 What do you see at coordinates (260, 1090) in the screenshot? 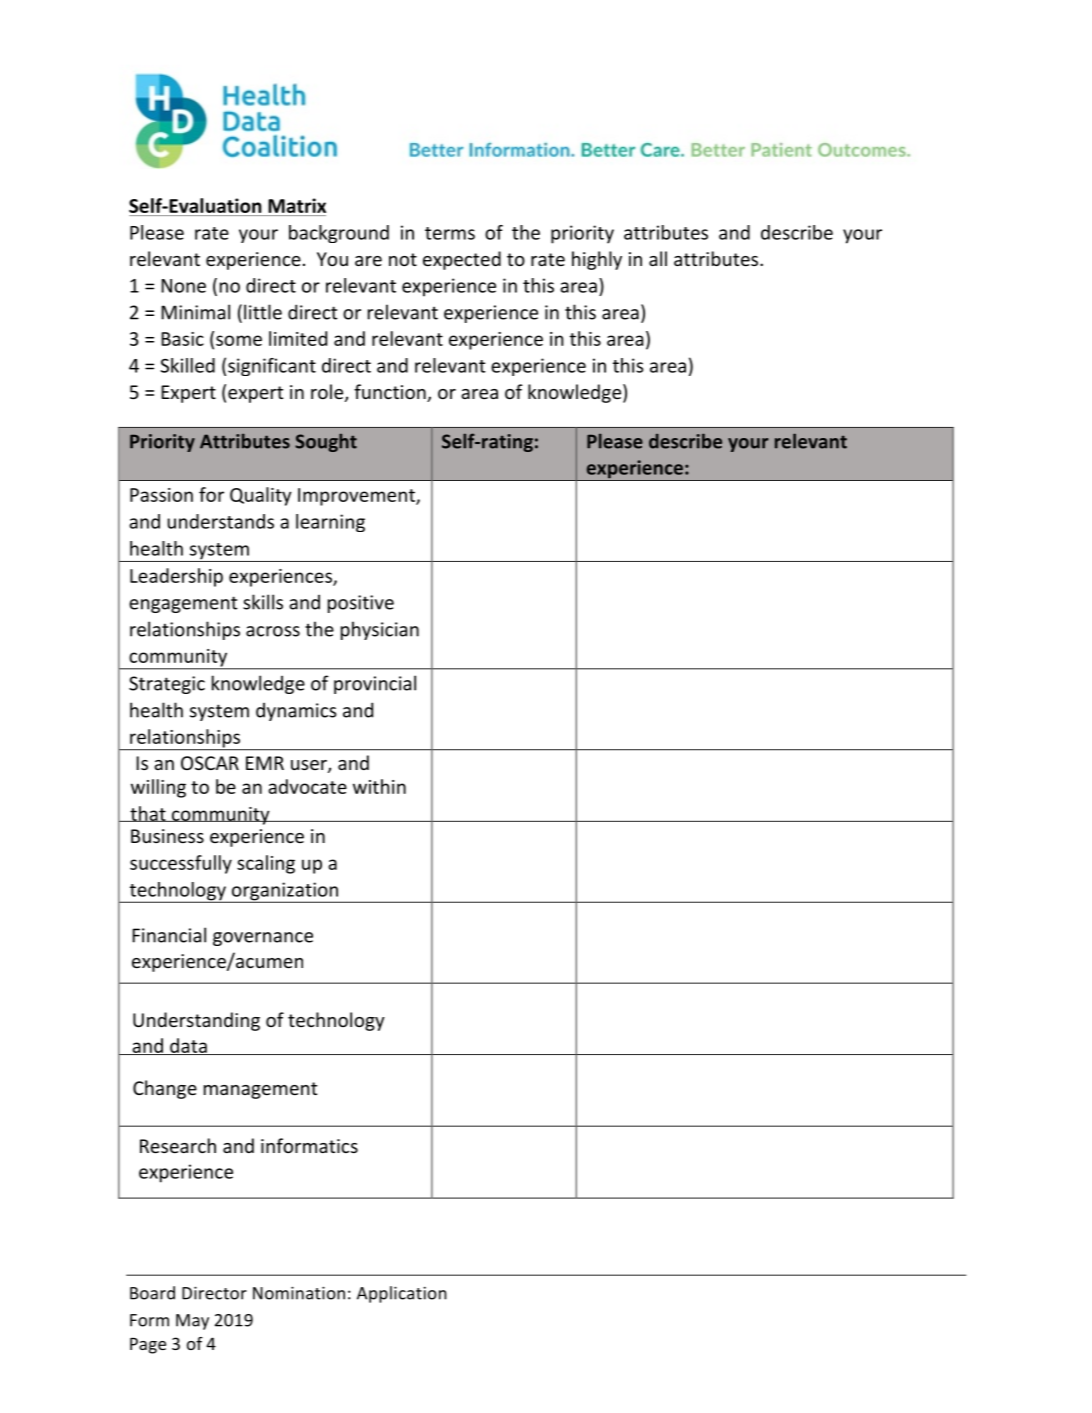
I see `management` at bounding box center [260, 1090].
